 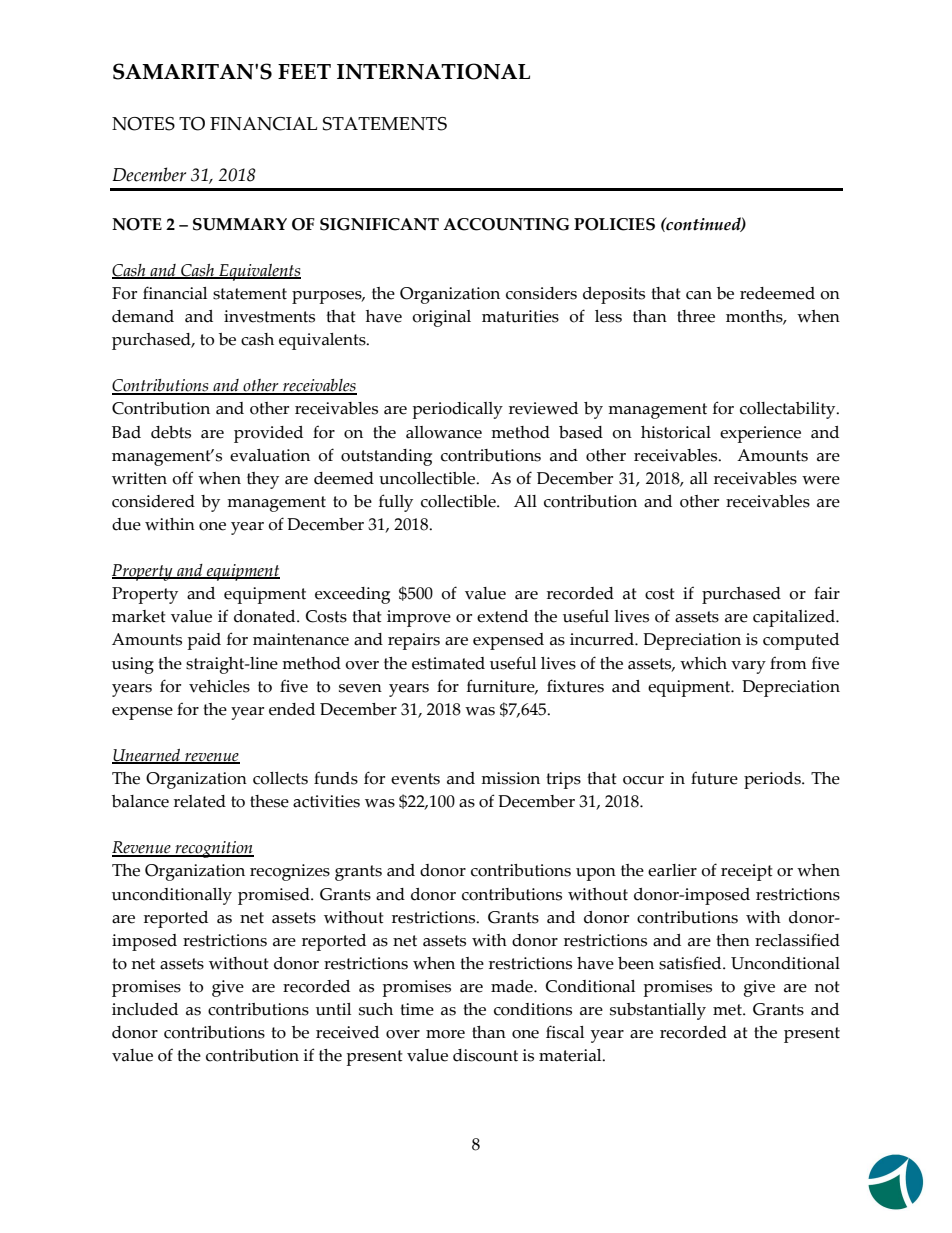 I want to click on substantially, so click(x=658, y=1011).
